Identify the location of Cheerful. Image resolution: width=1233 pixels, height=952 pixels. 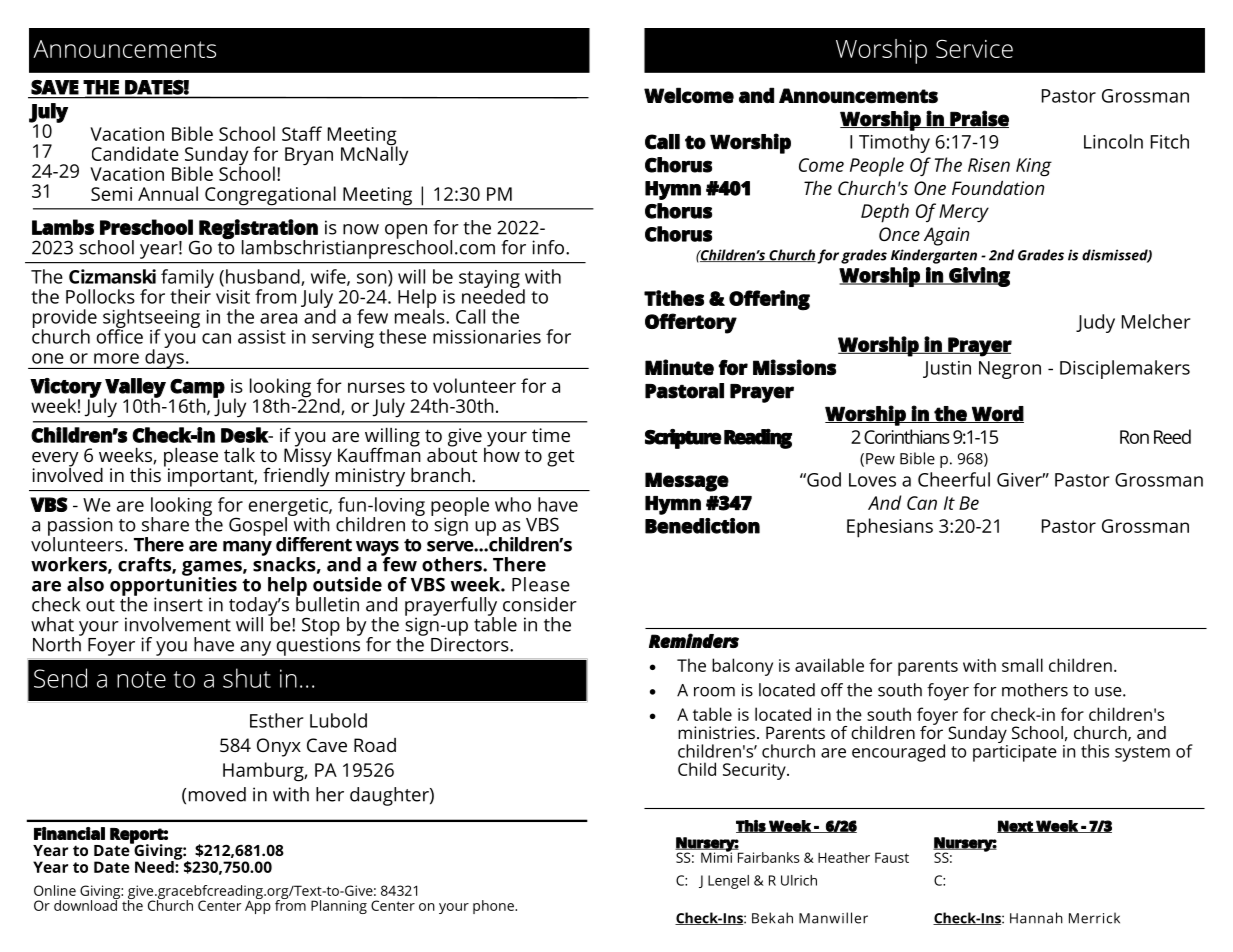
(954, 479).
